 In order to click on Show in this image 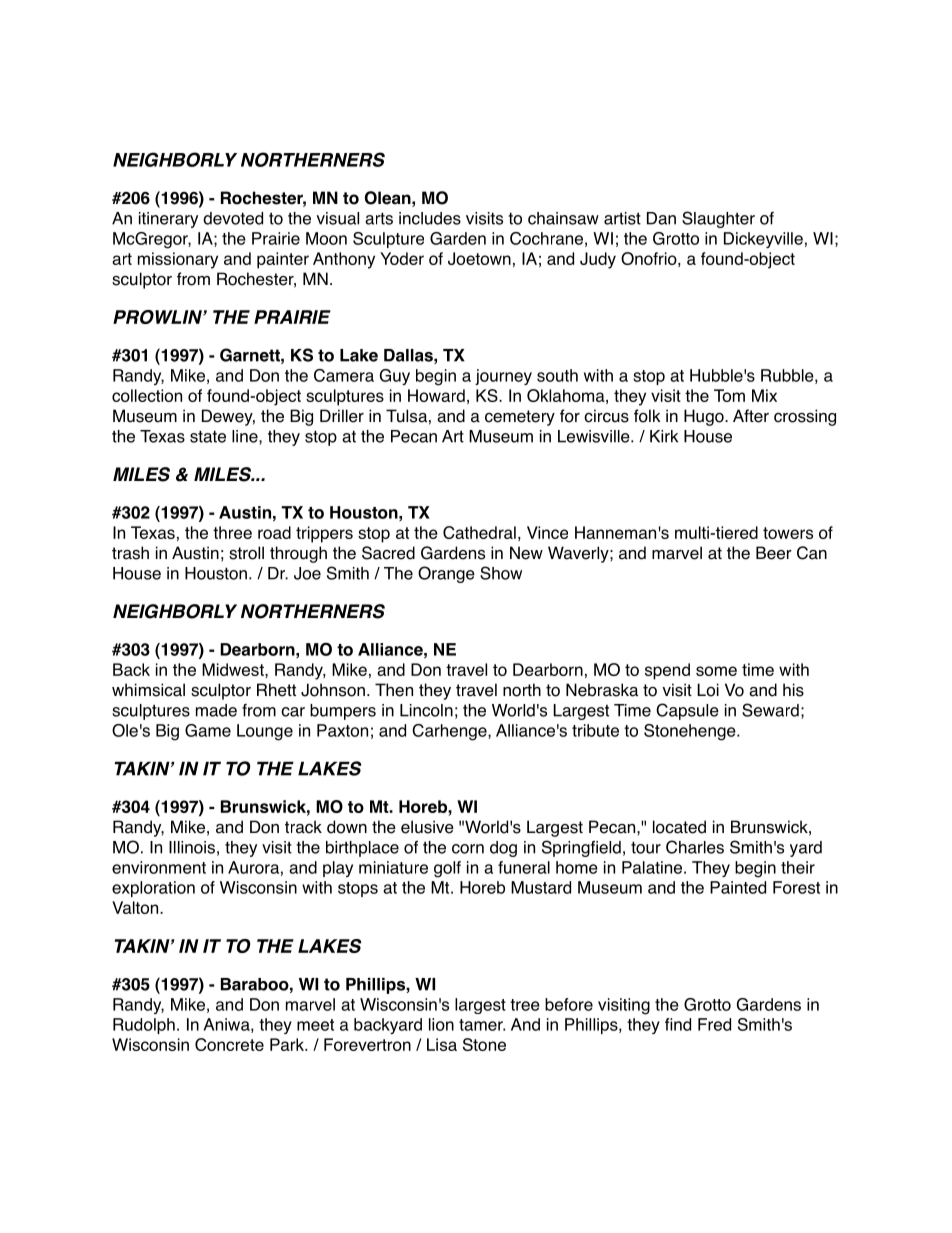, I will do `click(501, 573)`.
